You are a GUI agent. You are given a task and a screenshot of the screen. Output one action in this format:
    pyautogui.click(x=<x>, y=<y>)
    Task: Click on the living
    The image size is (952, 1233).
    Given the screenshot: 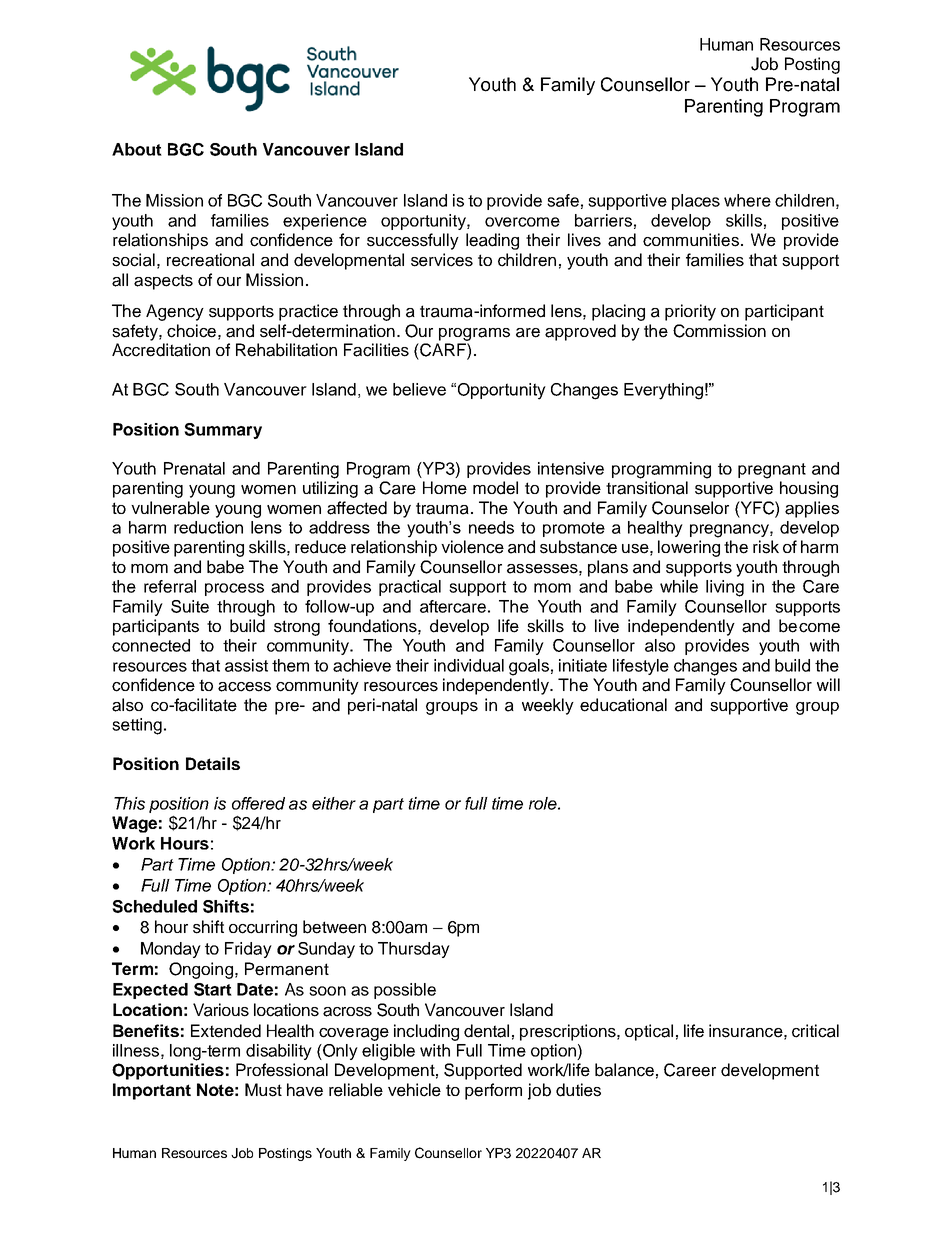 What is the action you would take?
    pyautogui.click(x=725, y=588)
